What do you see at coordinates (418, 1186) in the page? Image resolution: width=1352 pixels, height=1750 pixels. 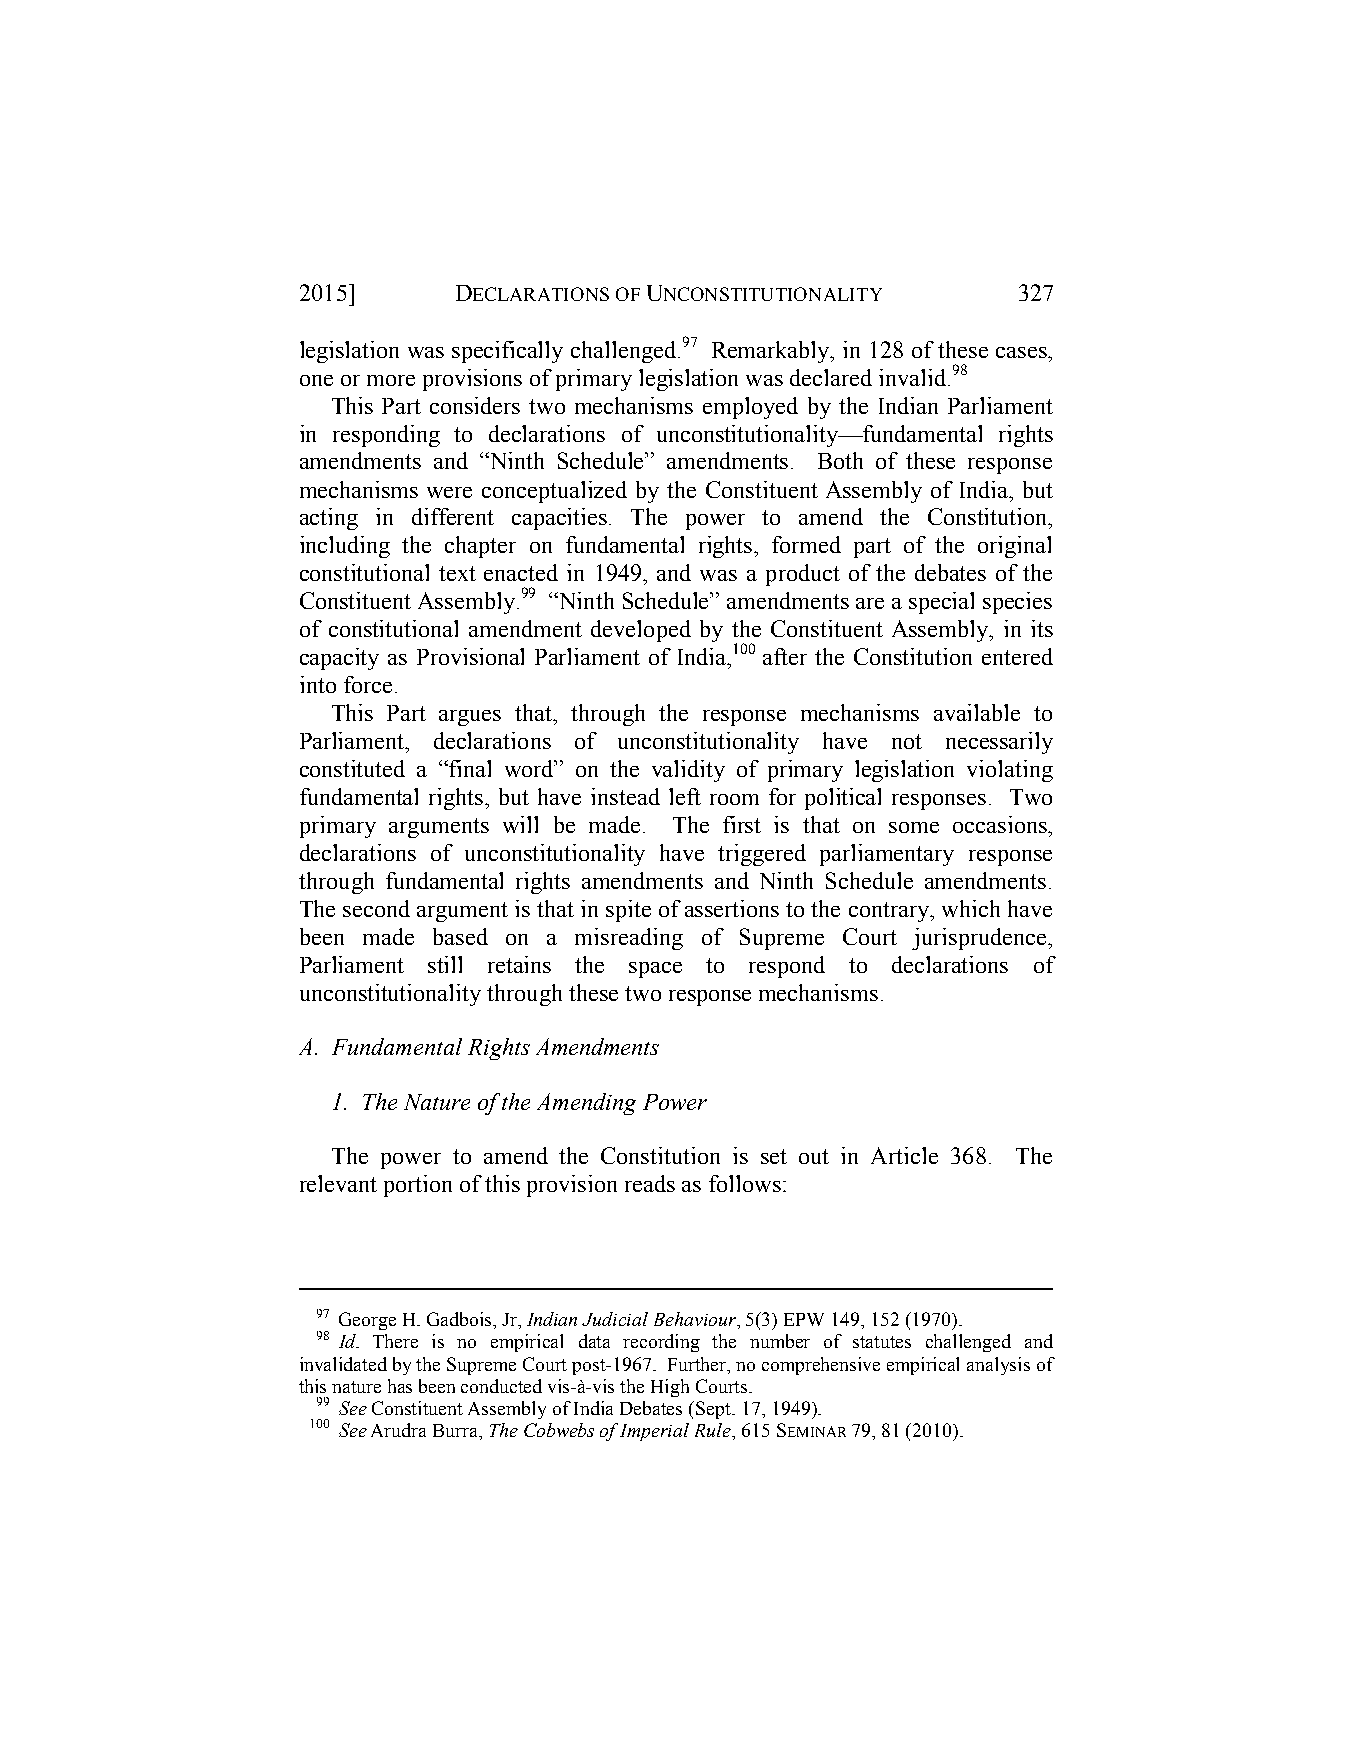 I see `portion` at bounding box center [418, 1186].
